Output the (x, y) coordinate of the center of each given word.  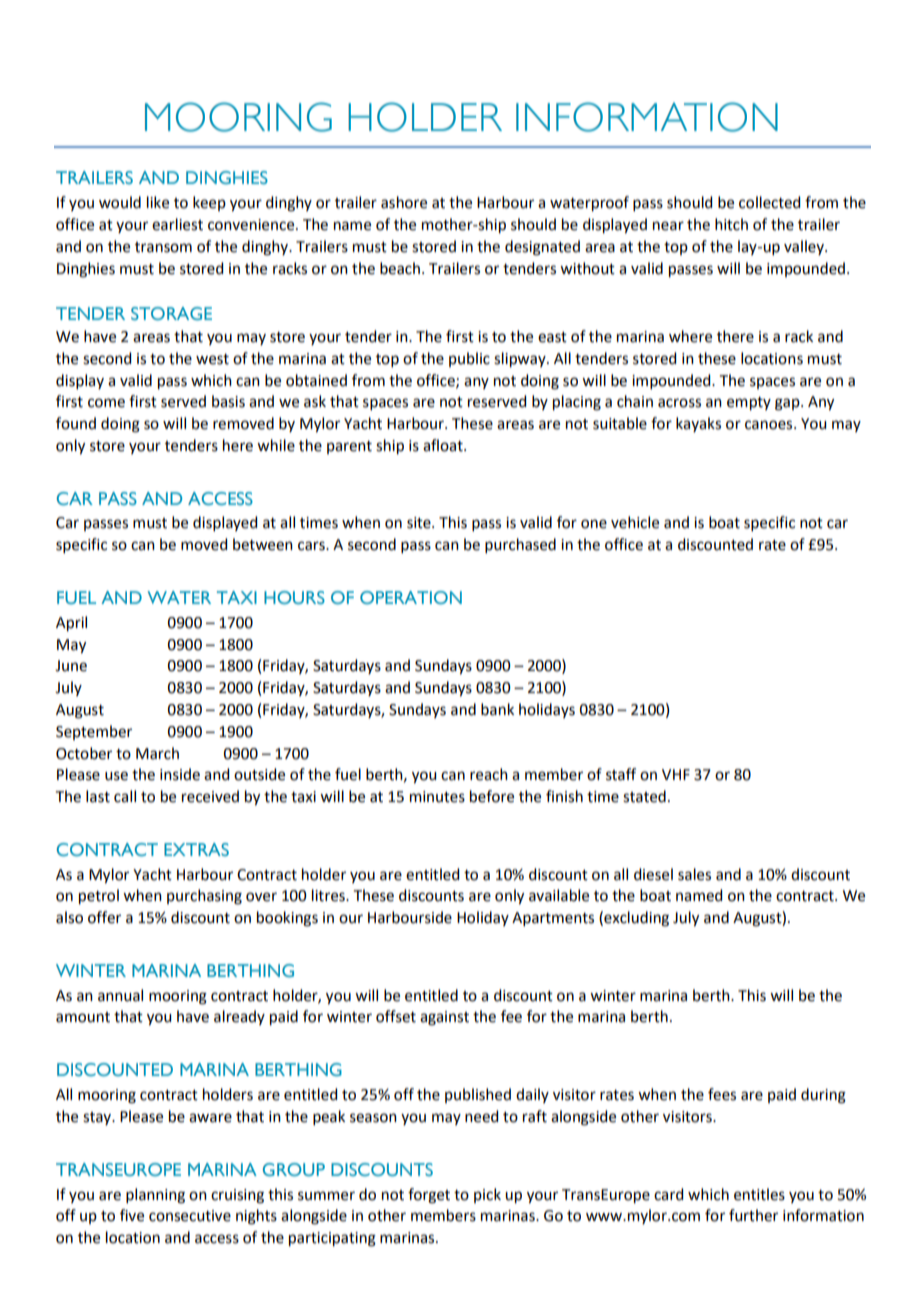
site (420, 523)
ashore (404, 202)
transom (163, 247)
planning (155, 1196)
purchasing (204, 897)
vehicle (635, 522)
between (263, 544)
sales (694, 874)
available (559, 895)
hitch (731, 224)
